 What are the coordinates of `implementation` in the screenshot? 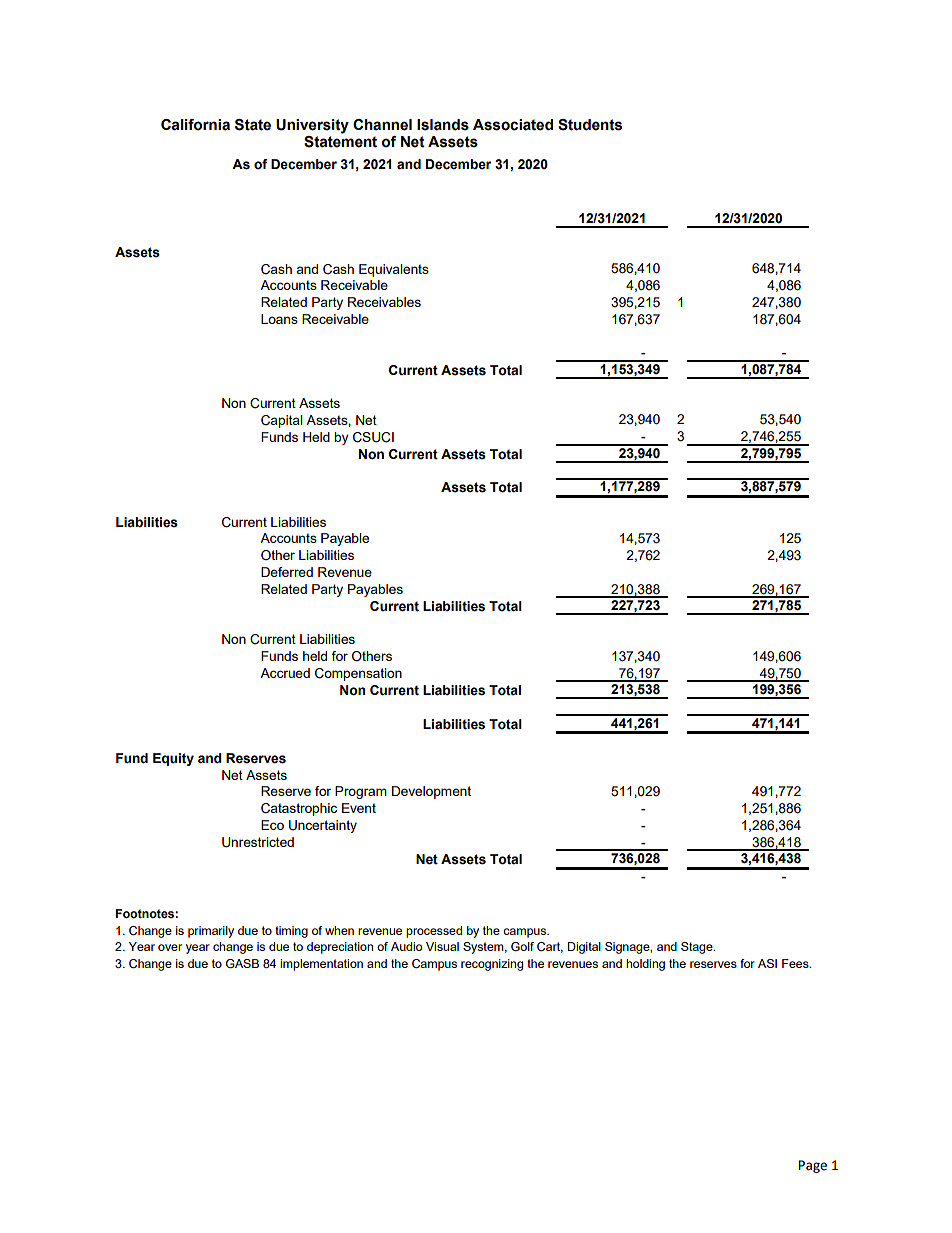 It's located at (321, 965).
